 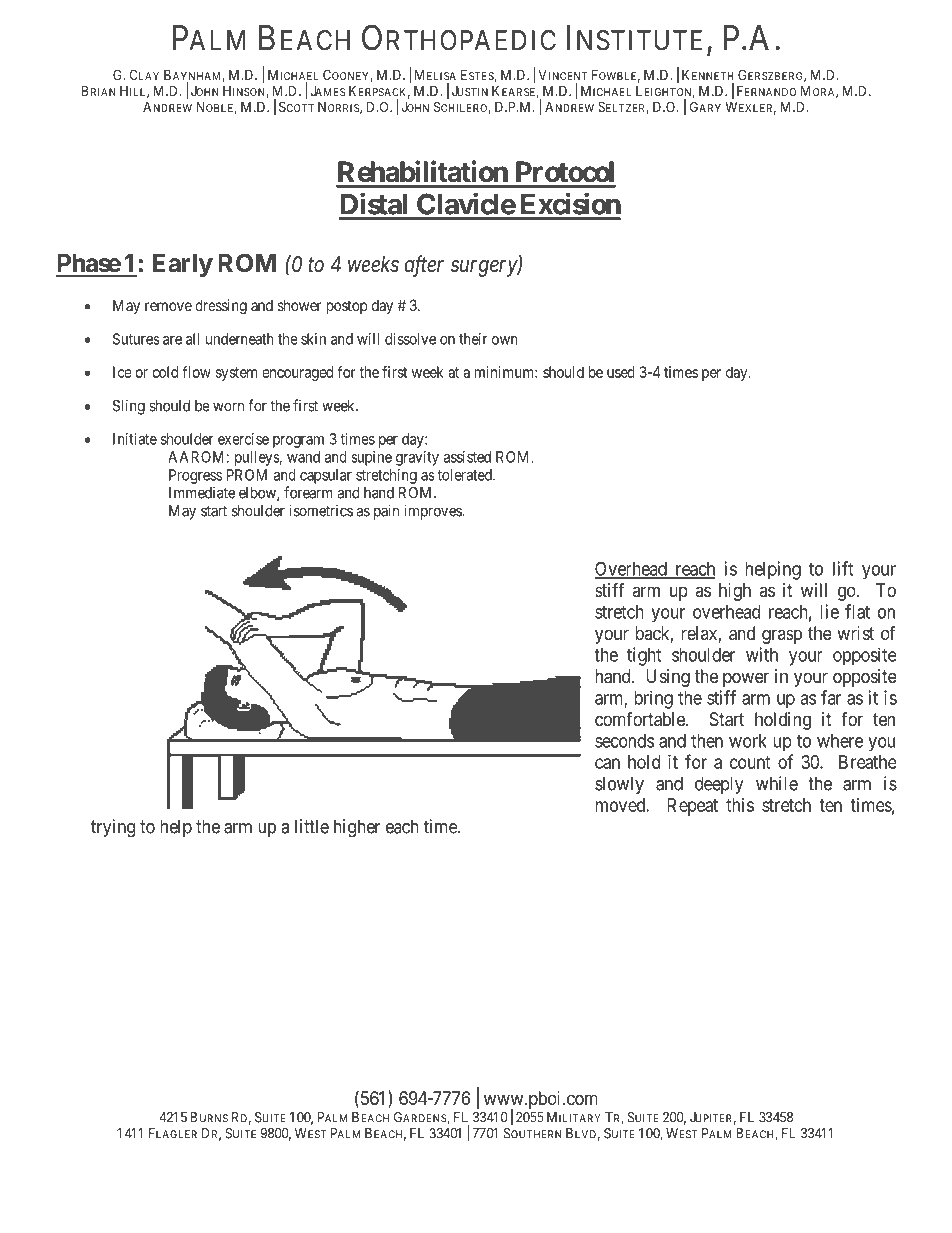 What do you see at coordinates (505, 340) in the page?
I see `own` at bounding box center [505, 340].
